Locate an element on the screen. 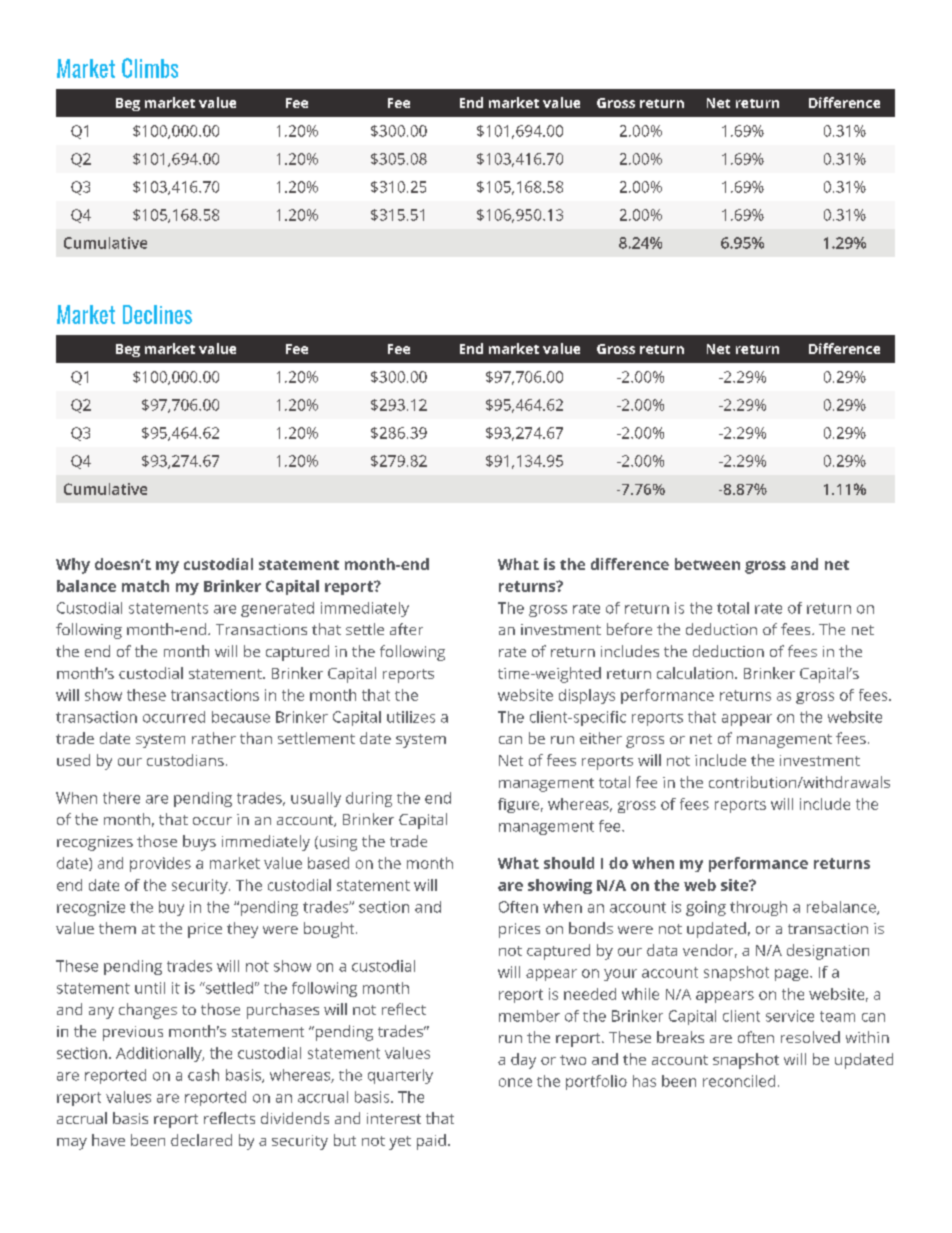 This screenshot has width=952, height=1233. declared is located at coordinates (201, 1140).
